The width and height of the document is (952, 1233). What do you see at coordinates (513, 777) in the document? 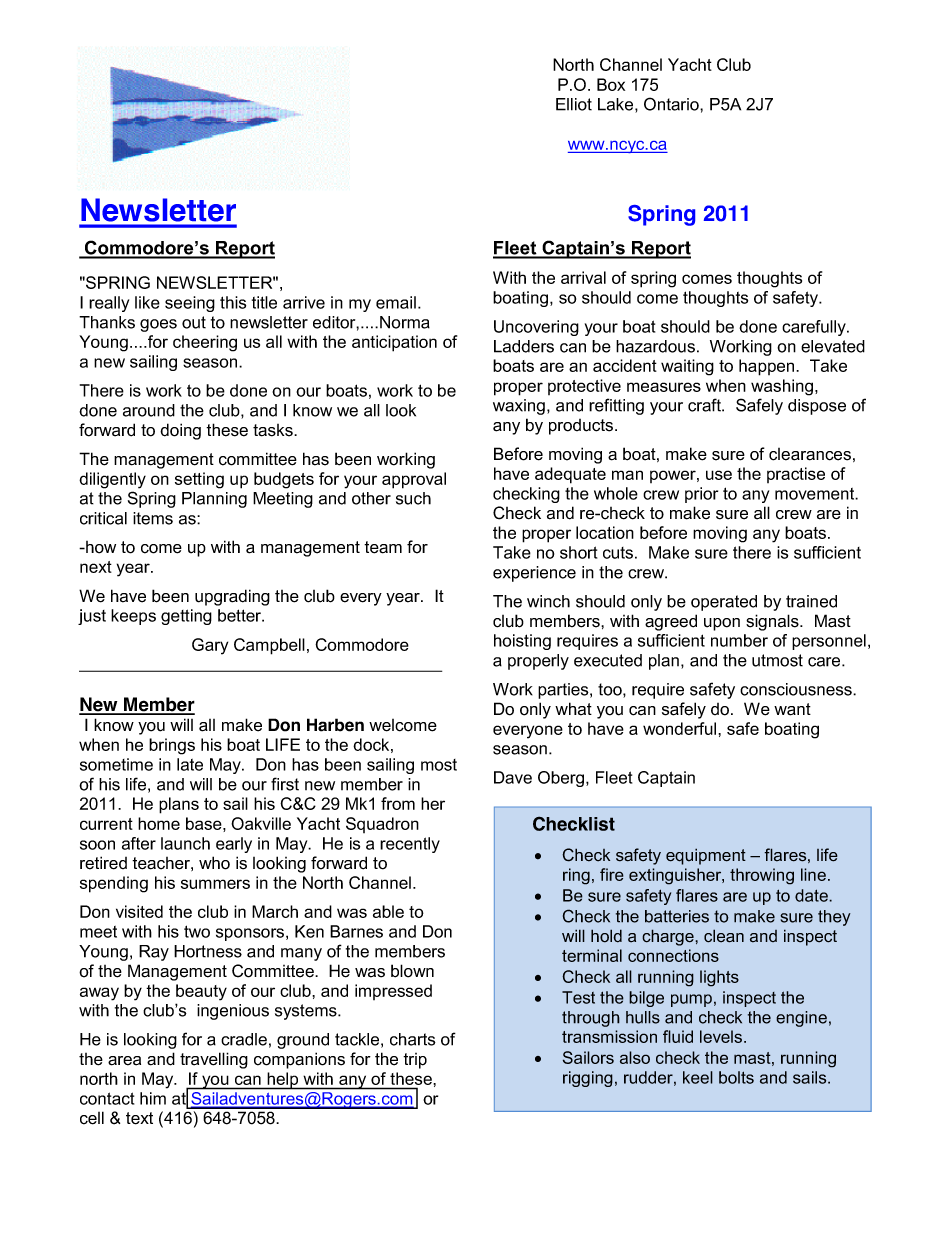
I see `Dave` at bounding box center [513, 777].
